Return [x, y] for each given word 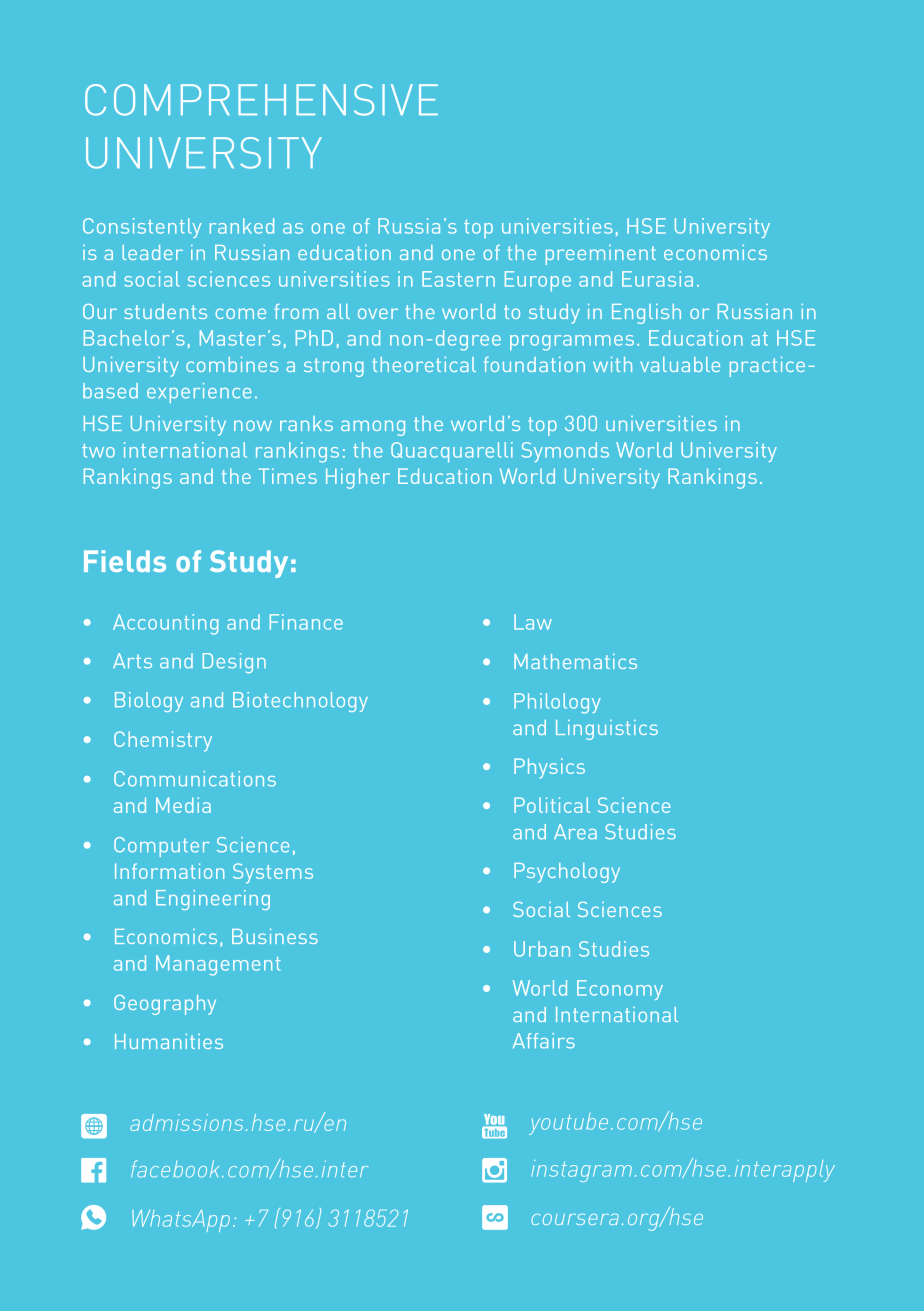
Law [533, 622]
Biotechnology [300, 702]
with [612, 364]
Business [275, 936]
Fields [125, 561]
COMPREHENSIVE [261, 100]
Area [575, 832]
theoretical [424, 364]
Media [183, 805]
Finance [306, 622]
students [165, 311]
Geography [165, 1005]
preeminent [601, 255]
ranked [242, 226]
